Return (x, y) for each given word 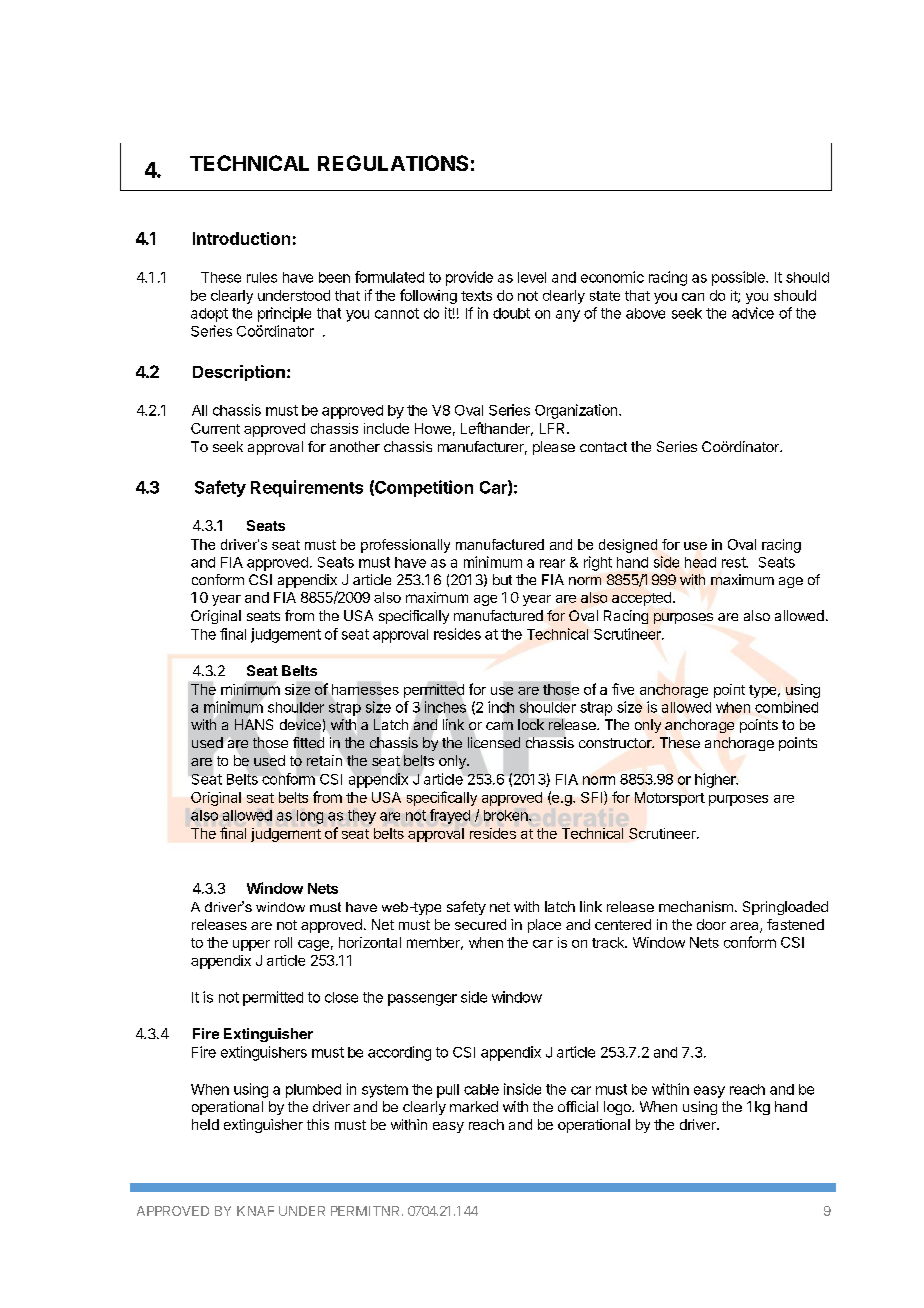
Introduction (241, 238)
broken (507, 815)
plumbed (313, 1091)
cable (481, 1089)
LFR (554, 428)
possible (739, 278)
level (532, 277)
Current (215, 428)
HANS (254, 724)
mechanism (696, 906)
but (502, 579)
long (310, 817)
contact (603, 447)
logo (618, 1108)
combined (786, 707)
